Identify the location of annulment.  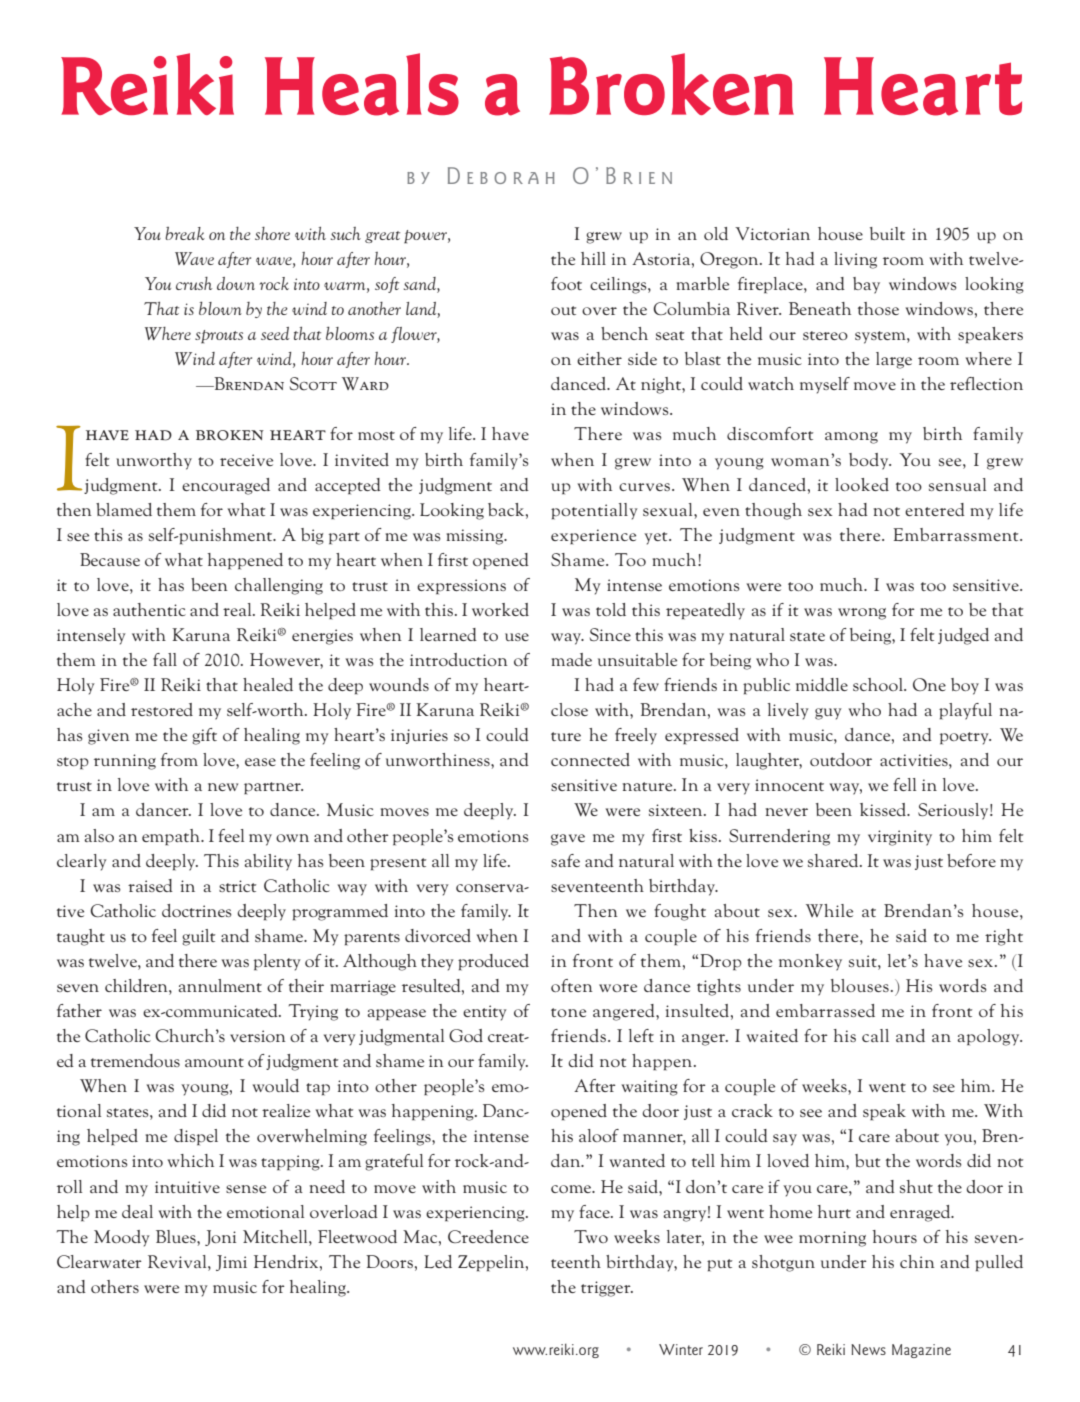
(220, 985).
